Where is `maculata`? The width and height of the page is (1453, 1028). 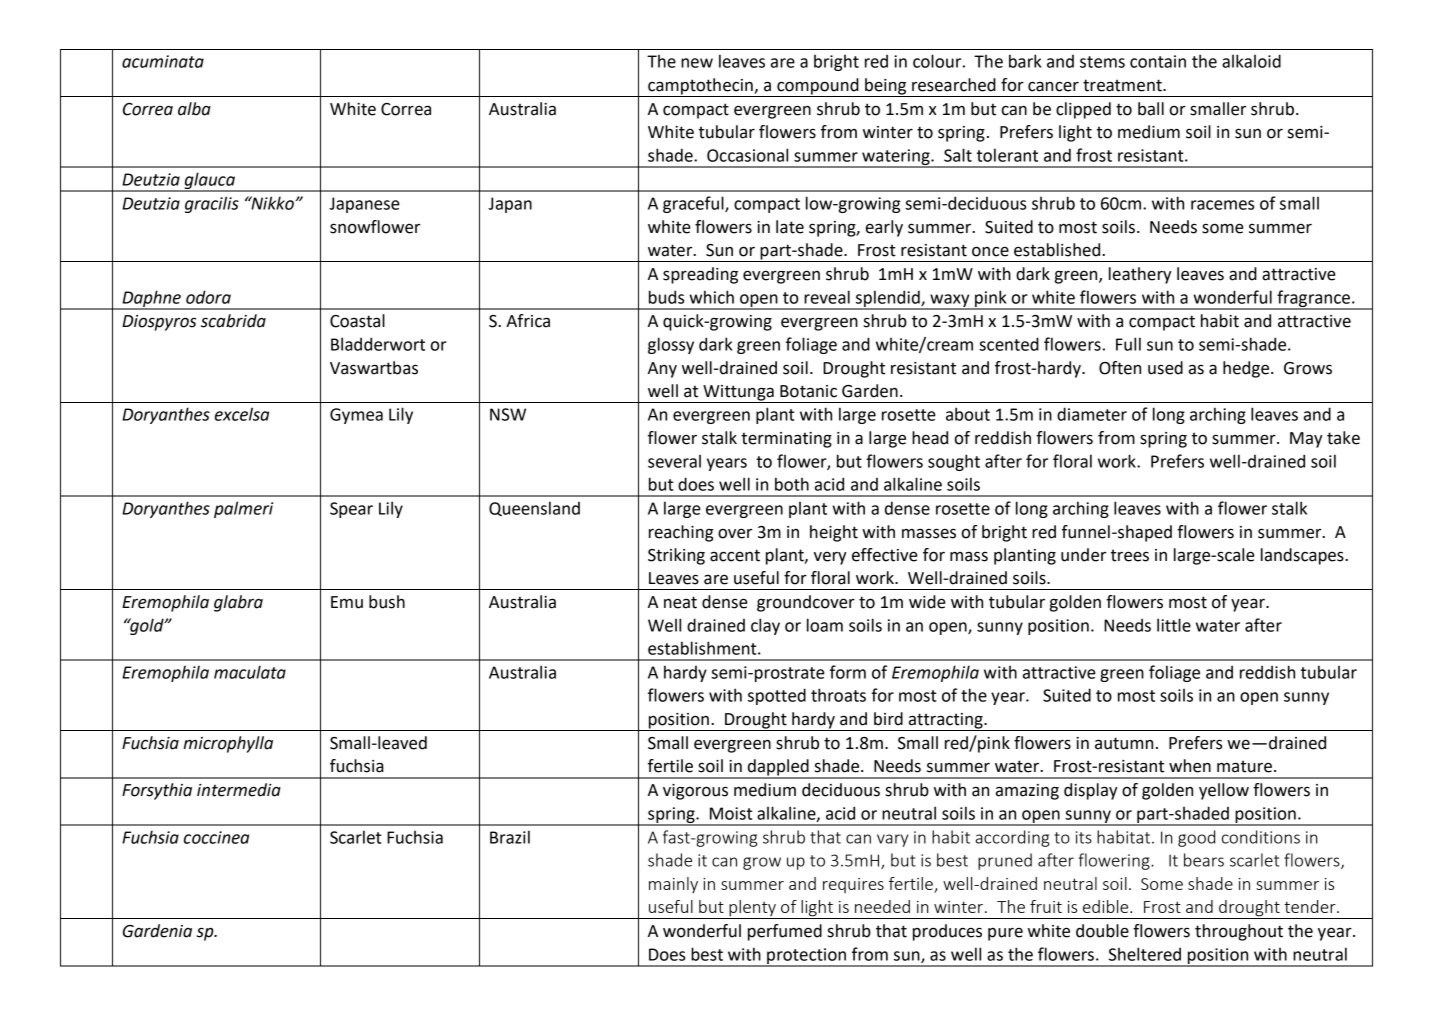
maculata is located at coordinates (250, 672).
